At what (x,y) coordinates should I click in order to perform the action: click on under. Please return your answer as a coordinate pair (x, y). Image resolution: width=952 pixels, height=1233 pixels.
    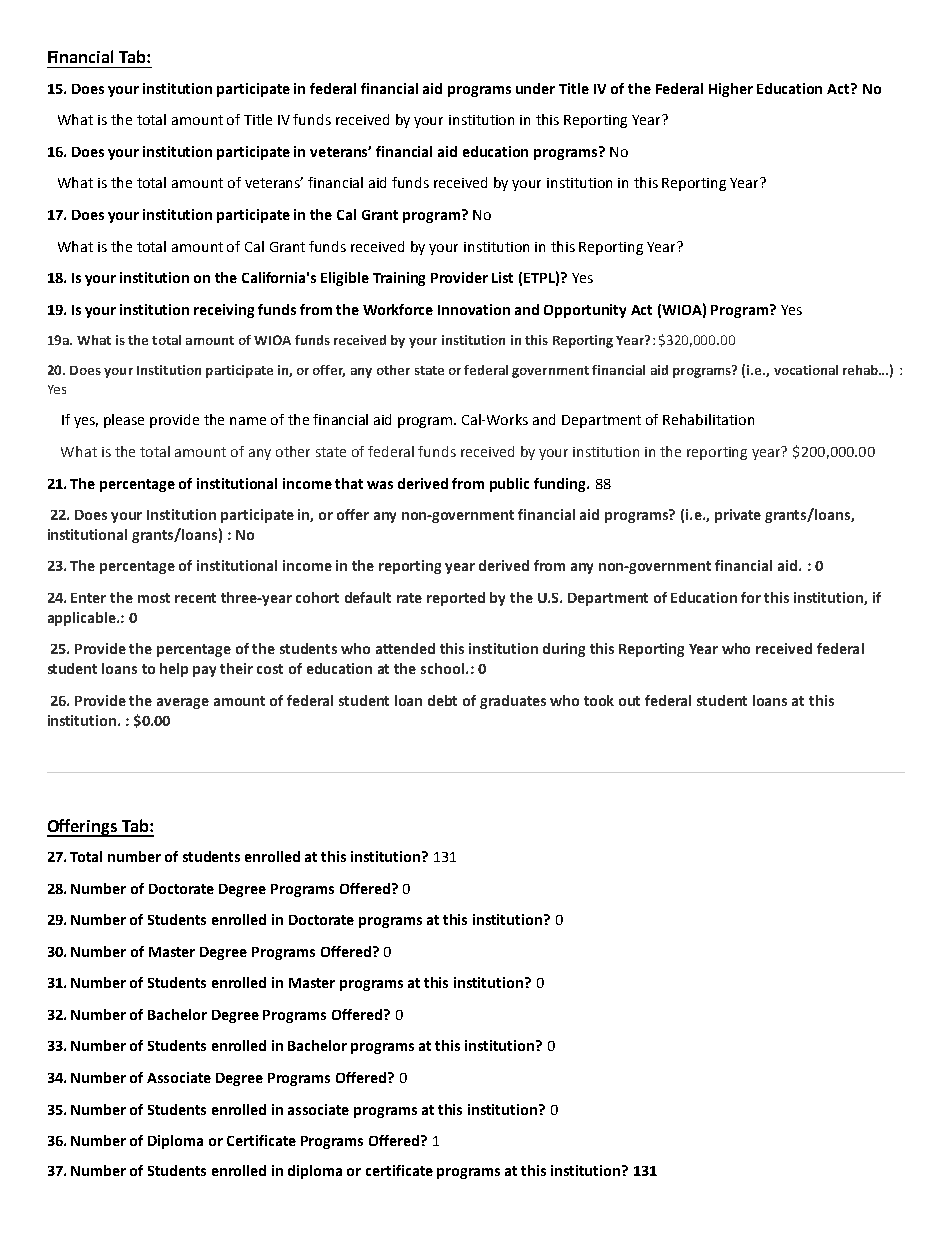
    Looking at the image, I should click on (535, 88).
